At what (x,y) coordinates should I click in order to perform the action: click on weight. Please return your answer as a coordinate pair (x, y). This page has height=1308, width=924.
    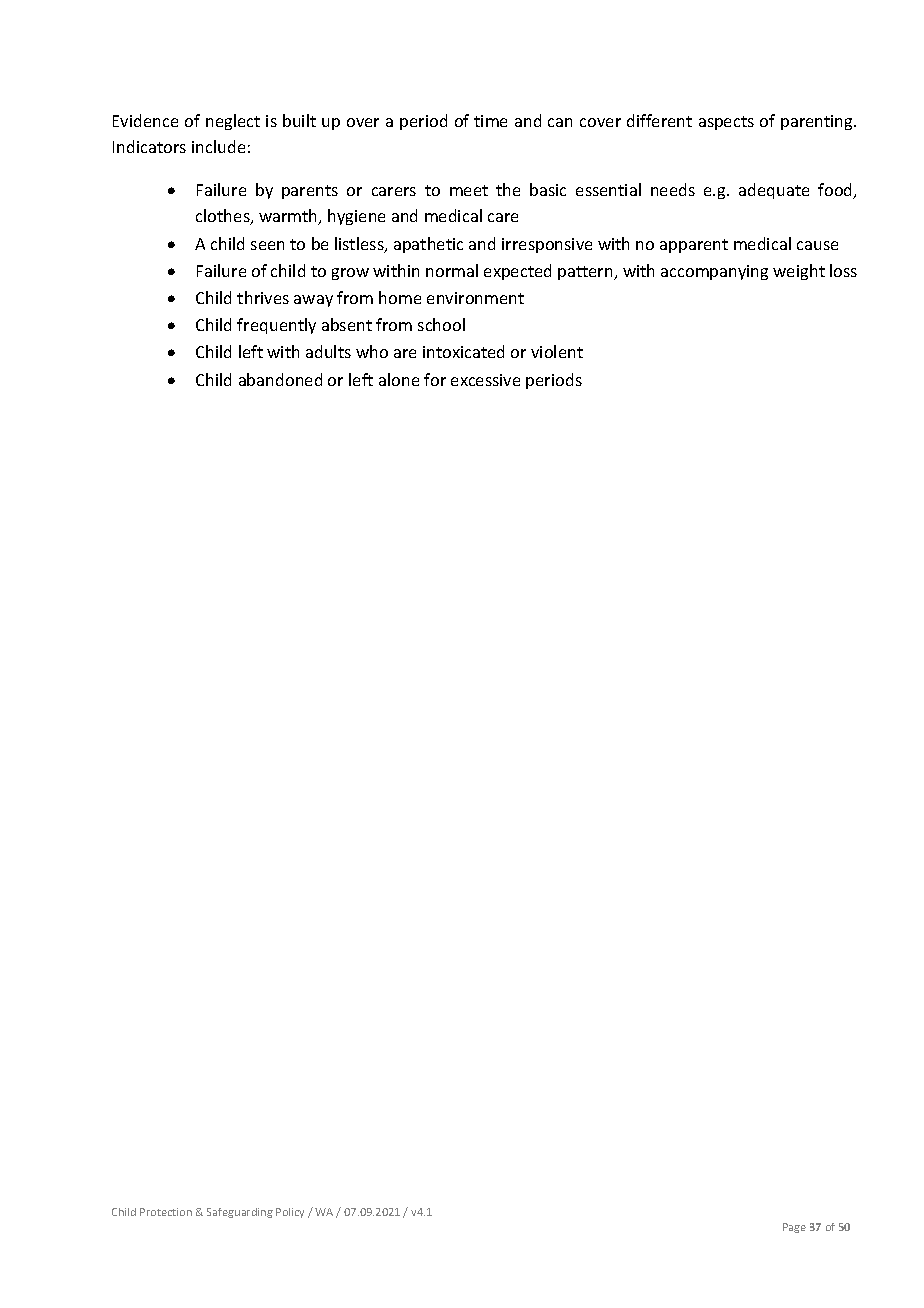
    Looking at the image, I should click on (799, 272).
